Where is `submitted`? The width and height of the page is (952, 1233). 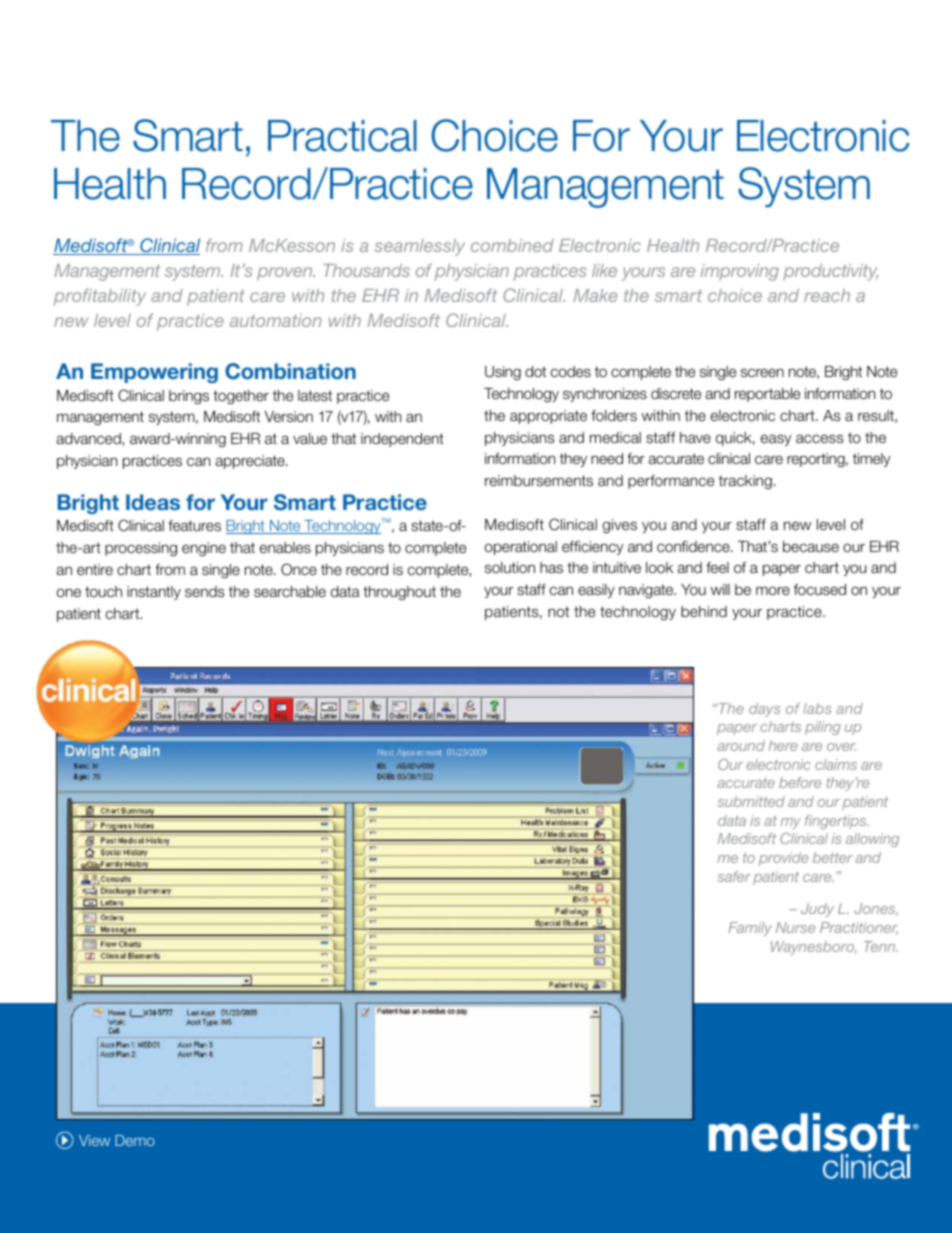 submitted is located at coordinates (751, 801).
